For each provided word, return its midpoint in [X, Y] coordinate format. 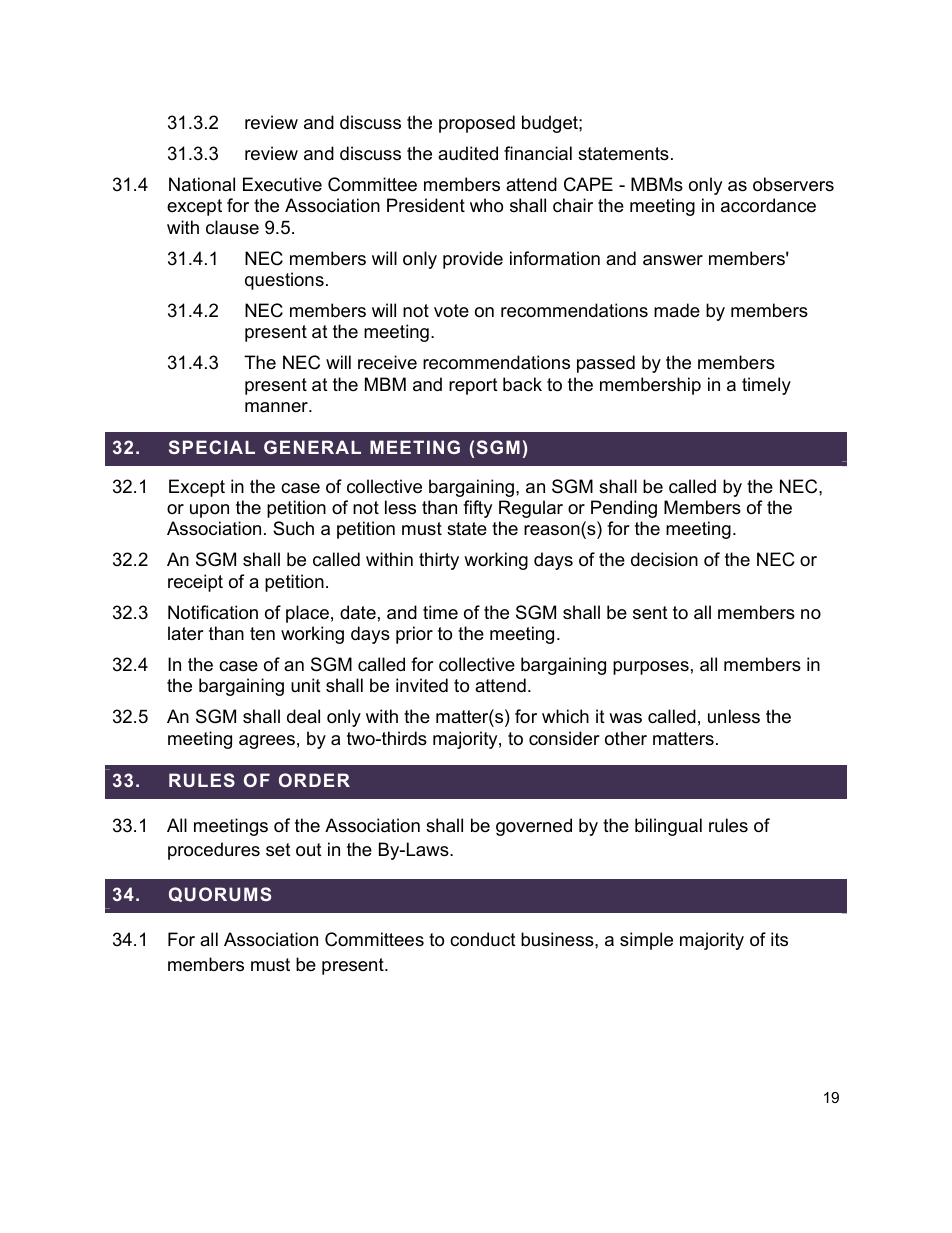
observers [793, 184]
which [565, 716]
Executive [282, 184]
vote [451, 310]
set [278, 849]
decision [664, 559]
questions [284, 281]
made [677, 310]
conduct [483, 939]
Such [293, 528]
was [625, 718]
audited [468, 153]
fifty [477, 509]
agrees [267, 742]
